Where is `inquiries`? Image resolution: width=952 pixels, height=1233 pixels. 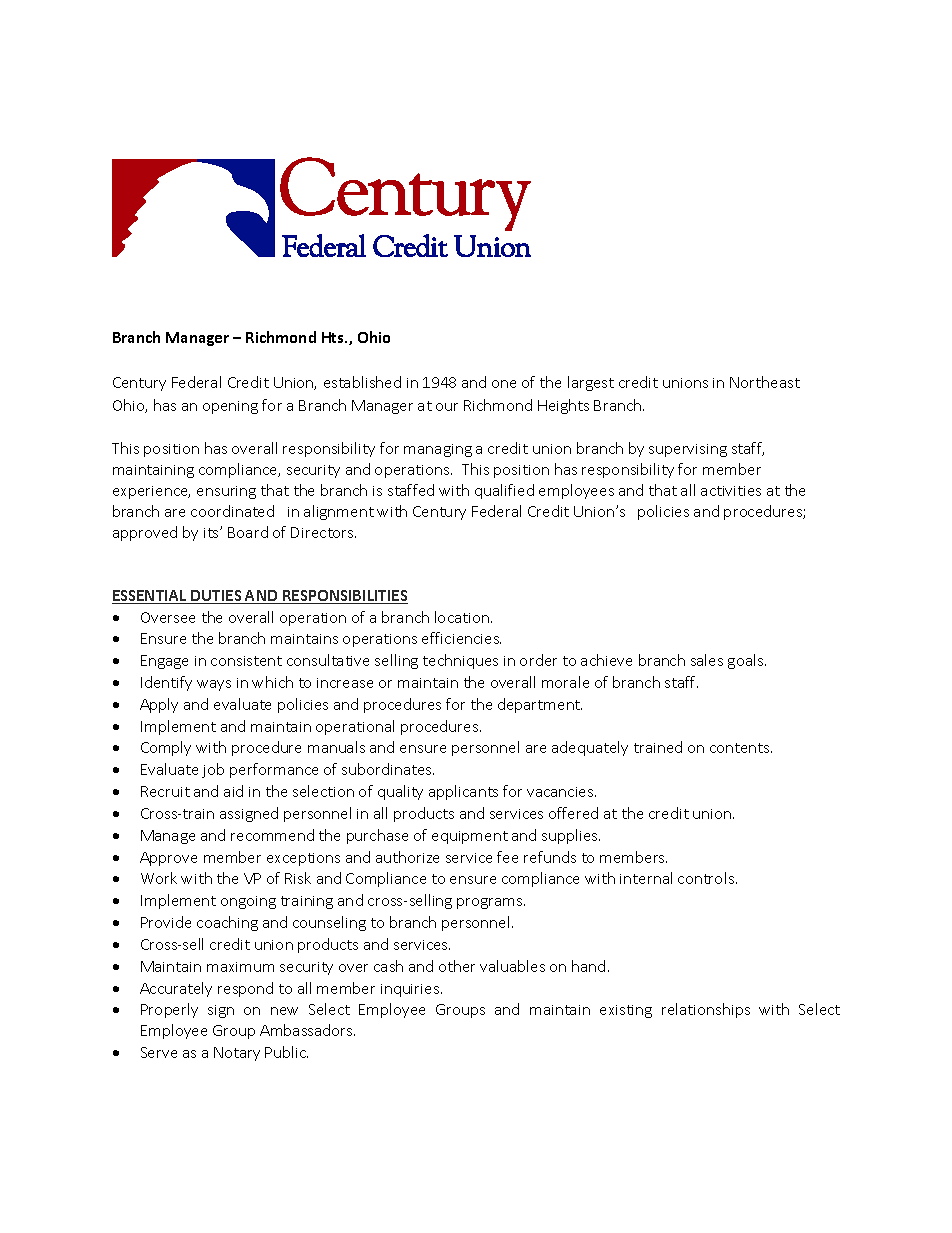
inquiries is located at coordinates (411, 990).
